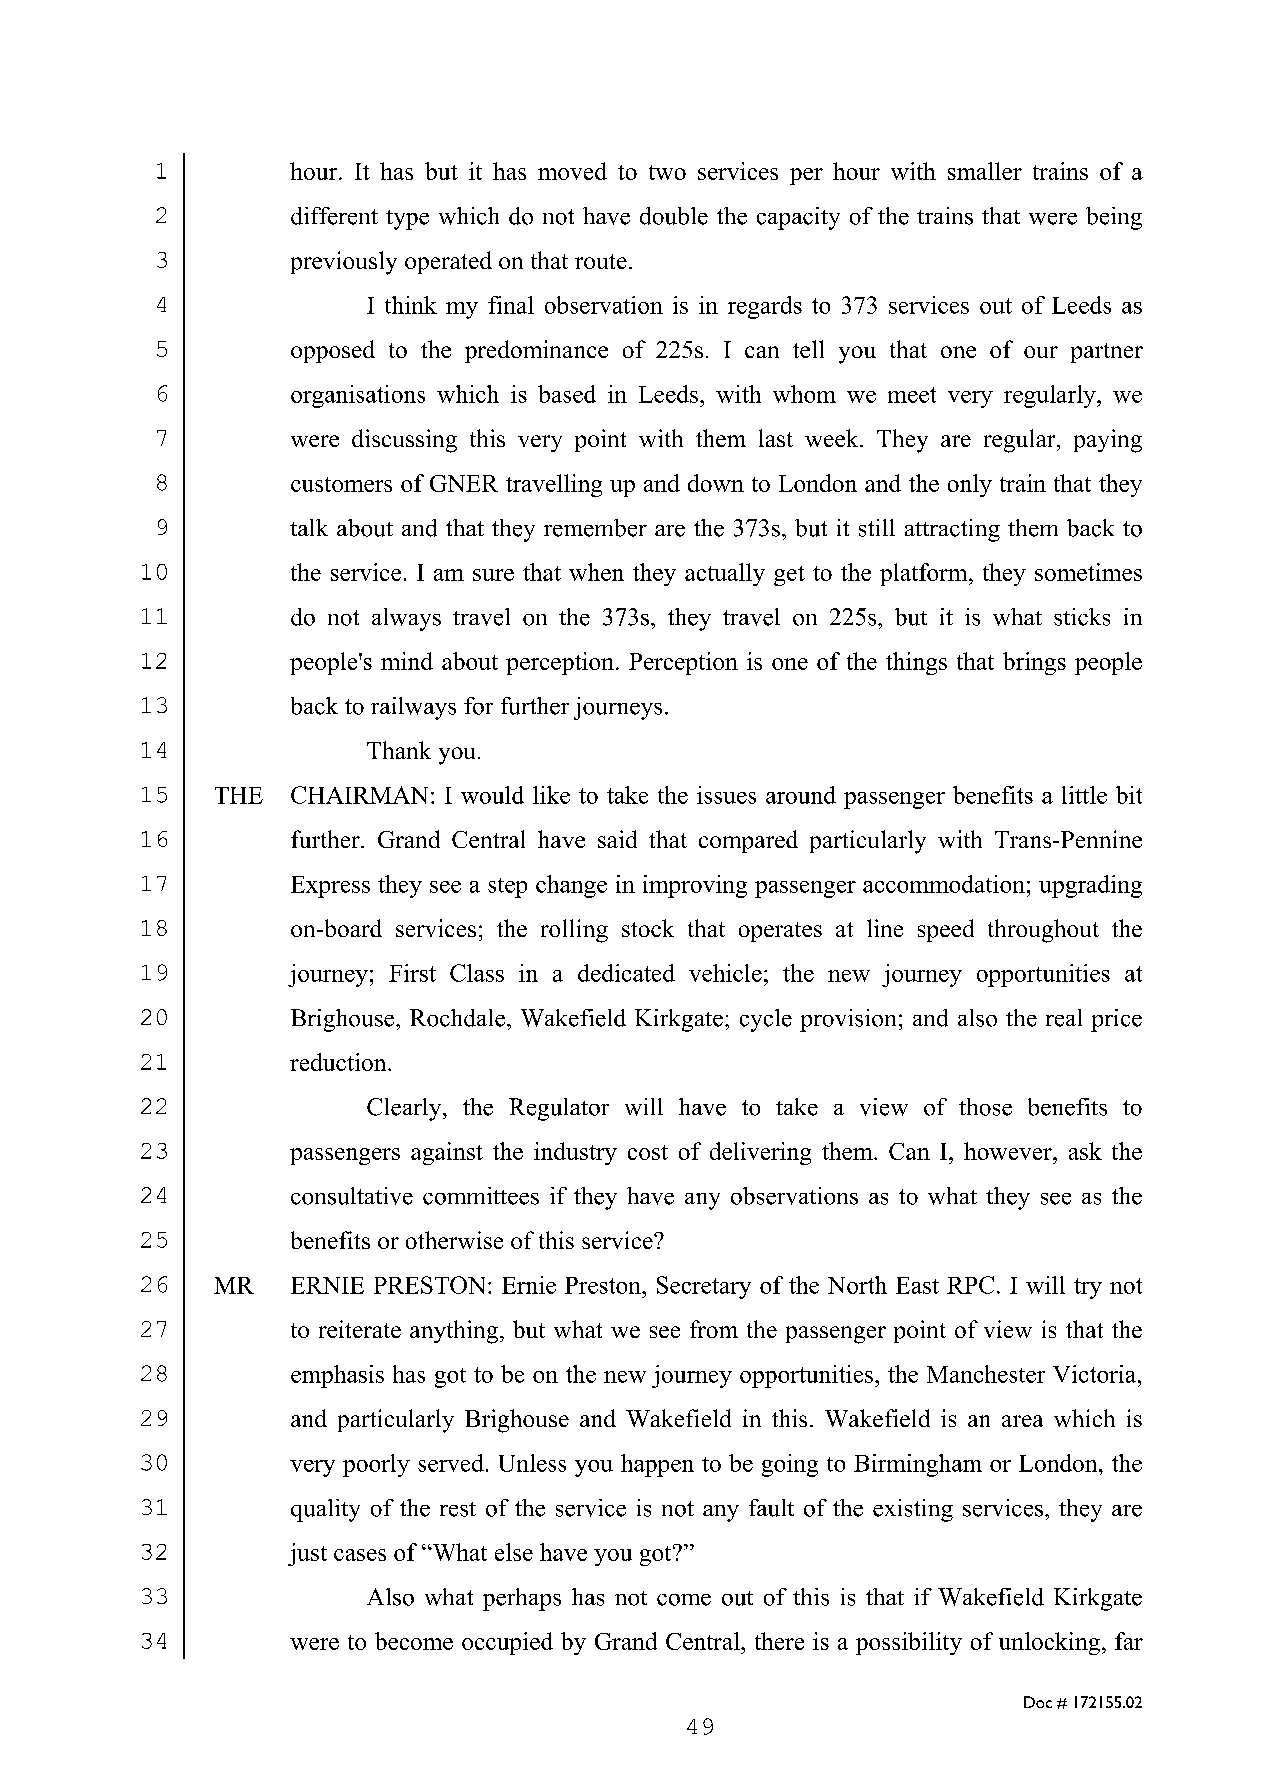  I want to click on double, so click(674, 216).
